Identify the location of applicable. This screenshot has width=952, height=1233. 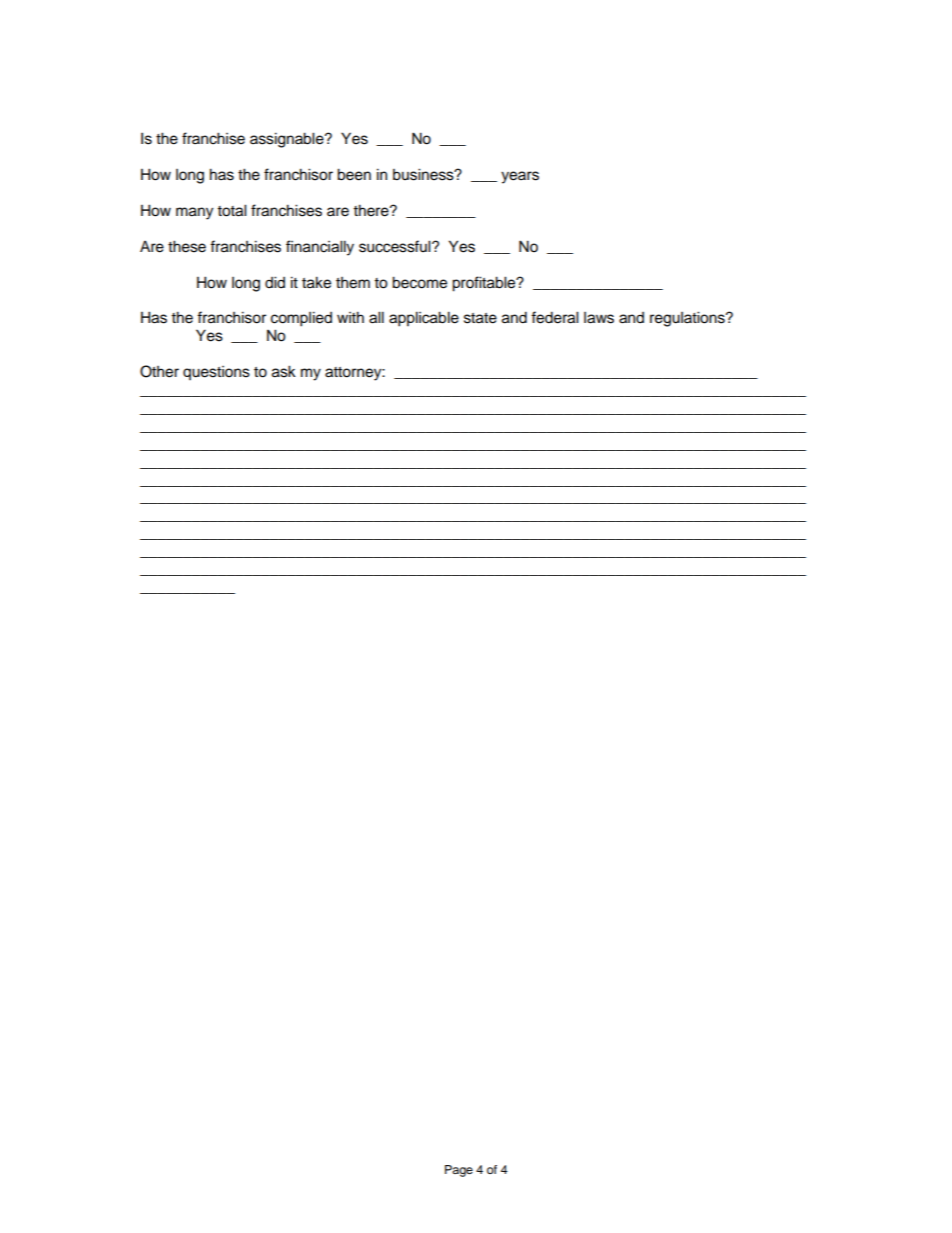
(424, 319).
